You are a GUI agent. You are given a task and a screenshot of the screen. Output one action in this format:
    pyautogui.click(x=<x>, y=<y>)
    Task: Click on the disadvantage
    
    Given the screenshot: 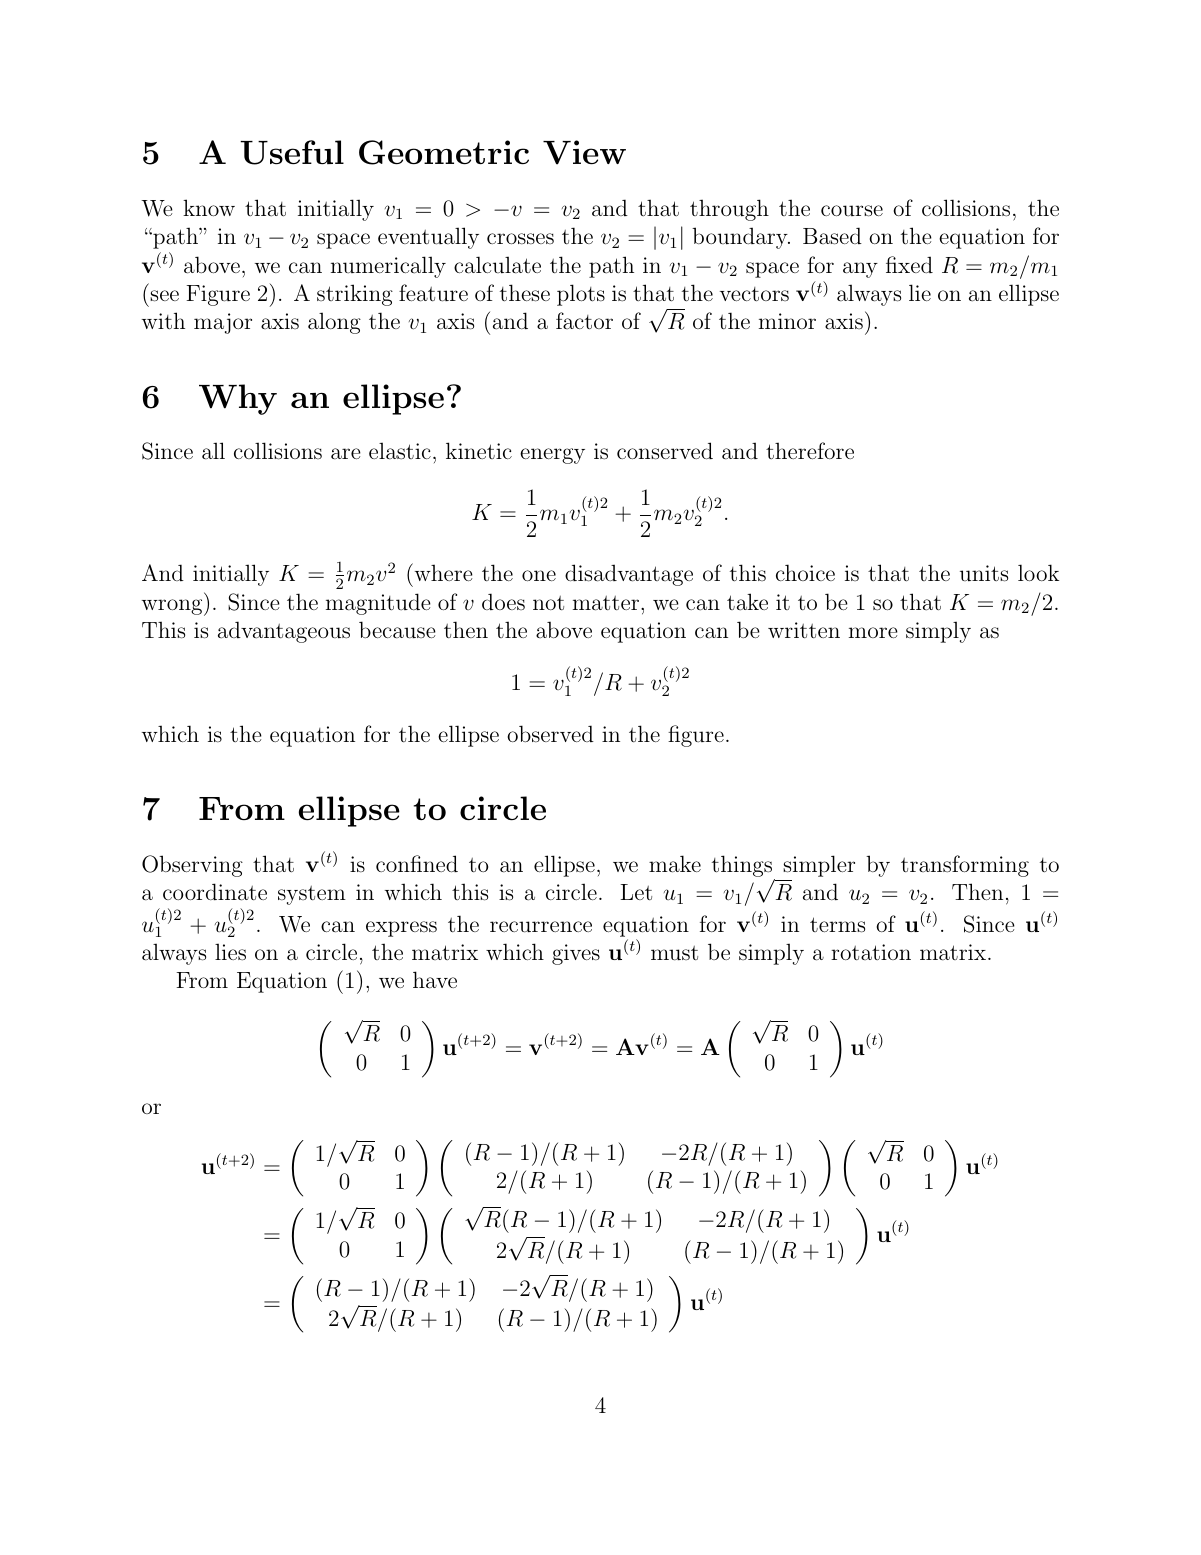 What is the action you would take?
    pyautogui.click(x=629, y=575)
